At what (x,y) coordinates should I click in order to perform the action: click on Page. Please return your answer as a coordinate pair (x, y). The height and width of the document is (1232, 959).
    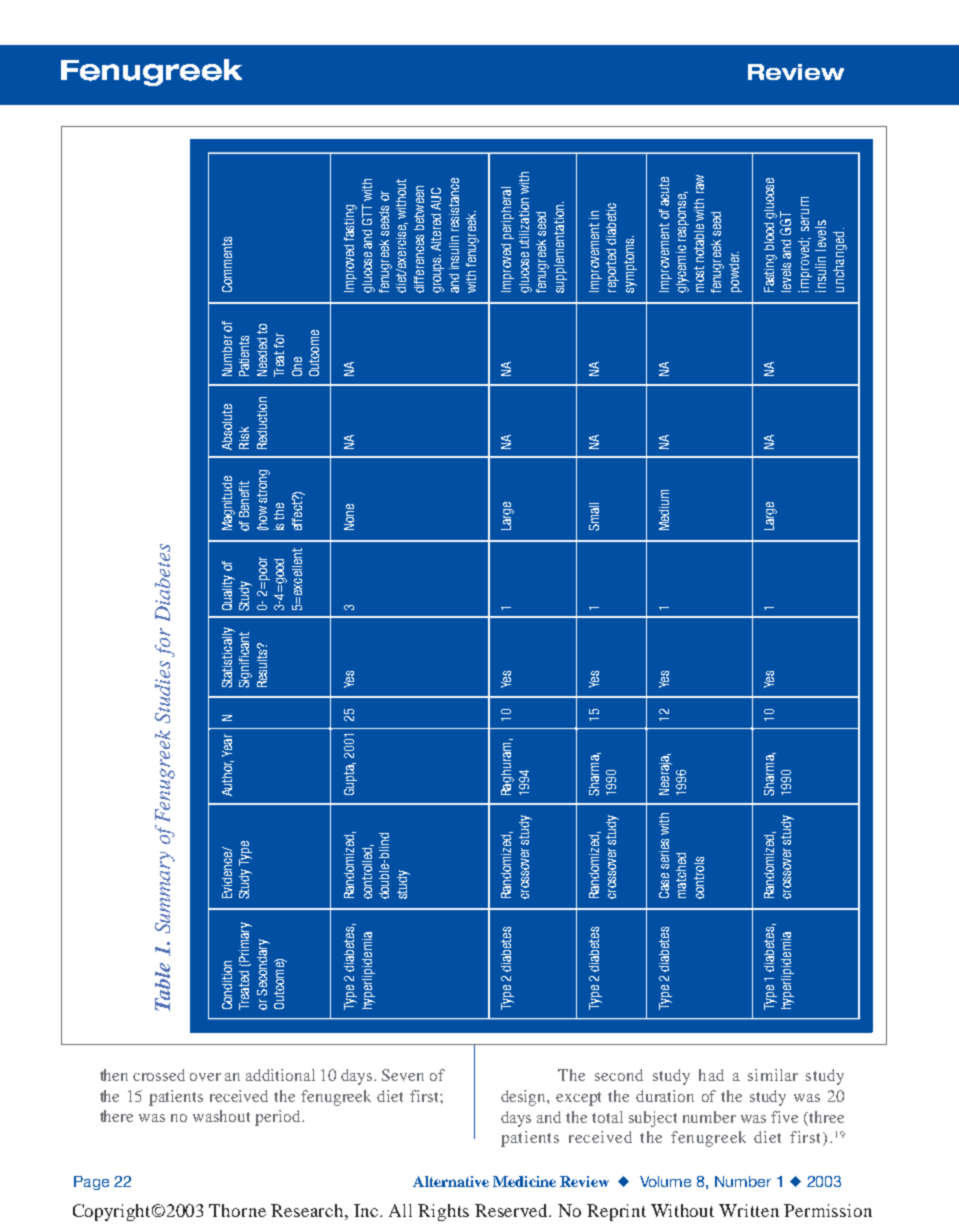
    Looking at the image, I should click on (91, 1183).
